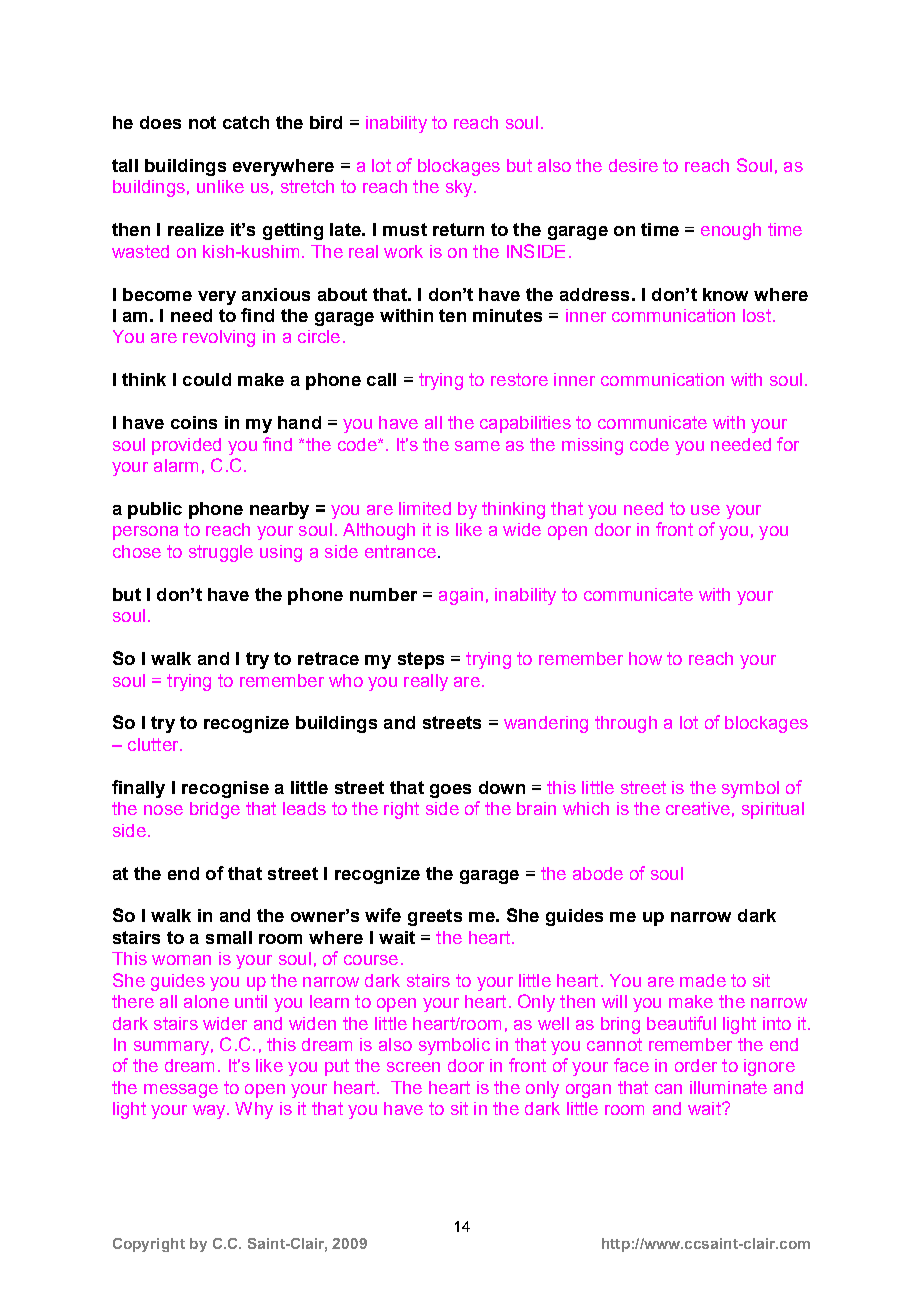  Describe the element at coordinates (633, 165) in the screenshot. I see `desire` at that location.
